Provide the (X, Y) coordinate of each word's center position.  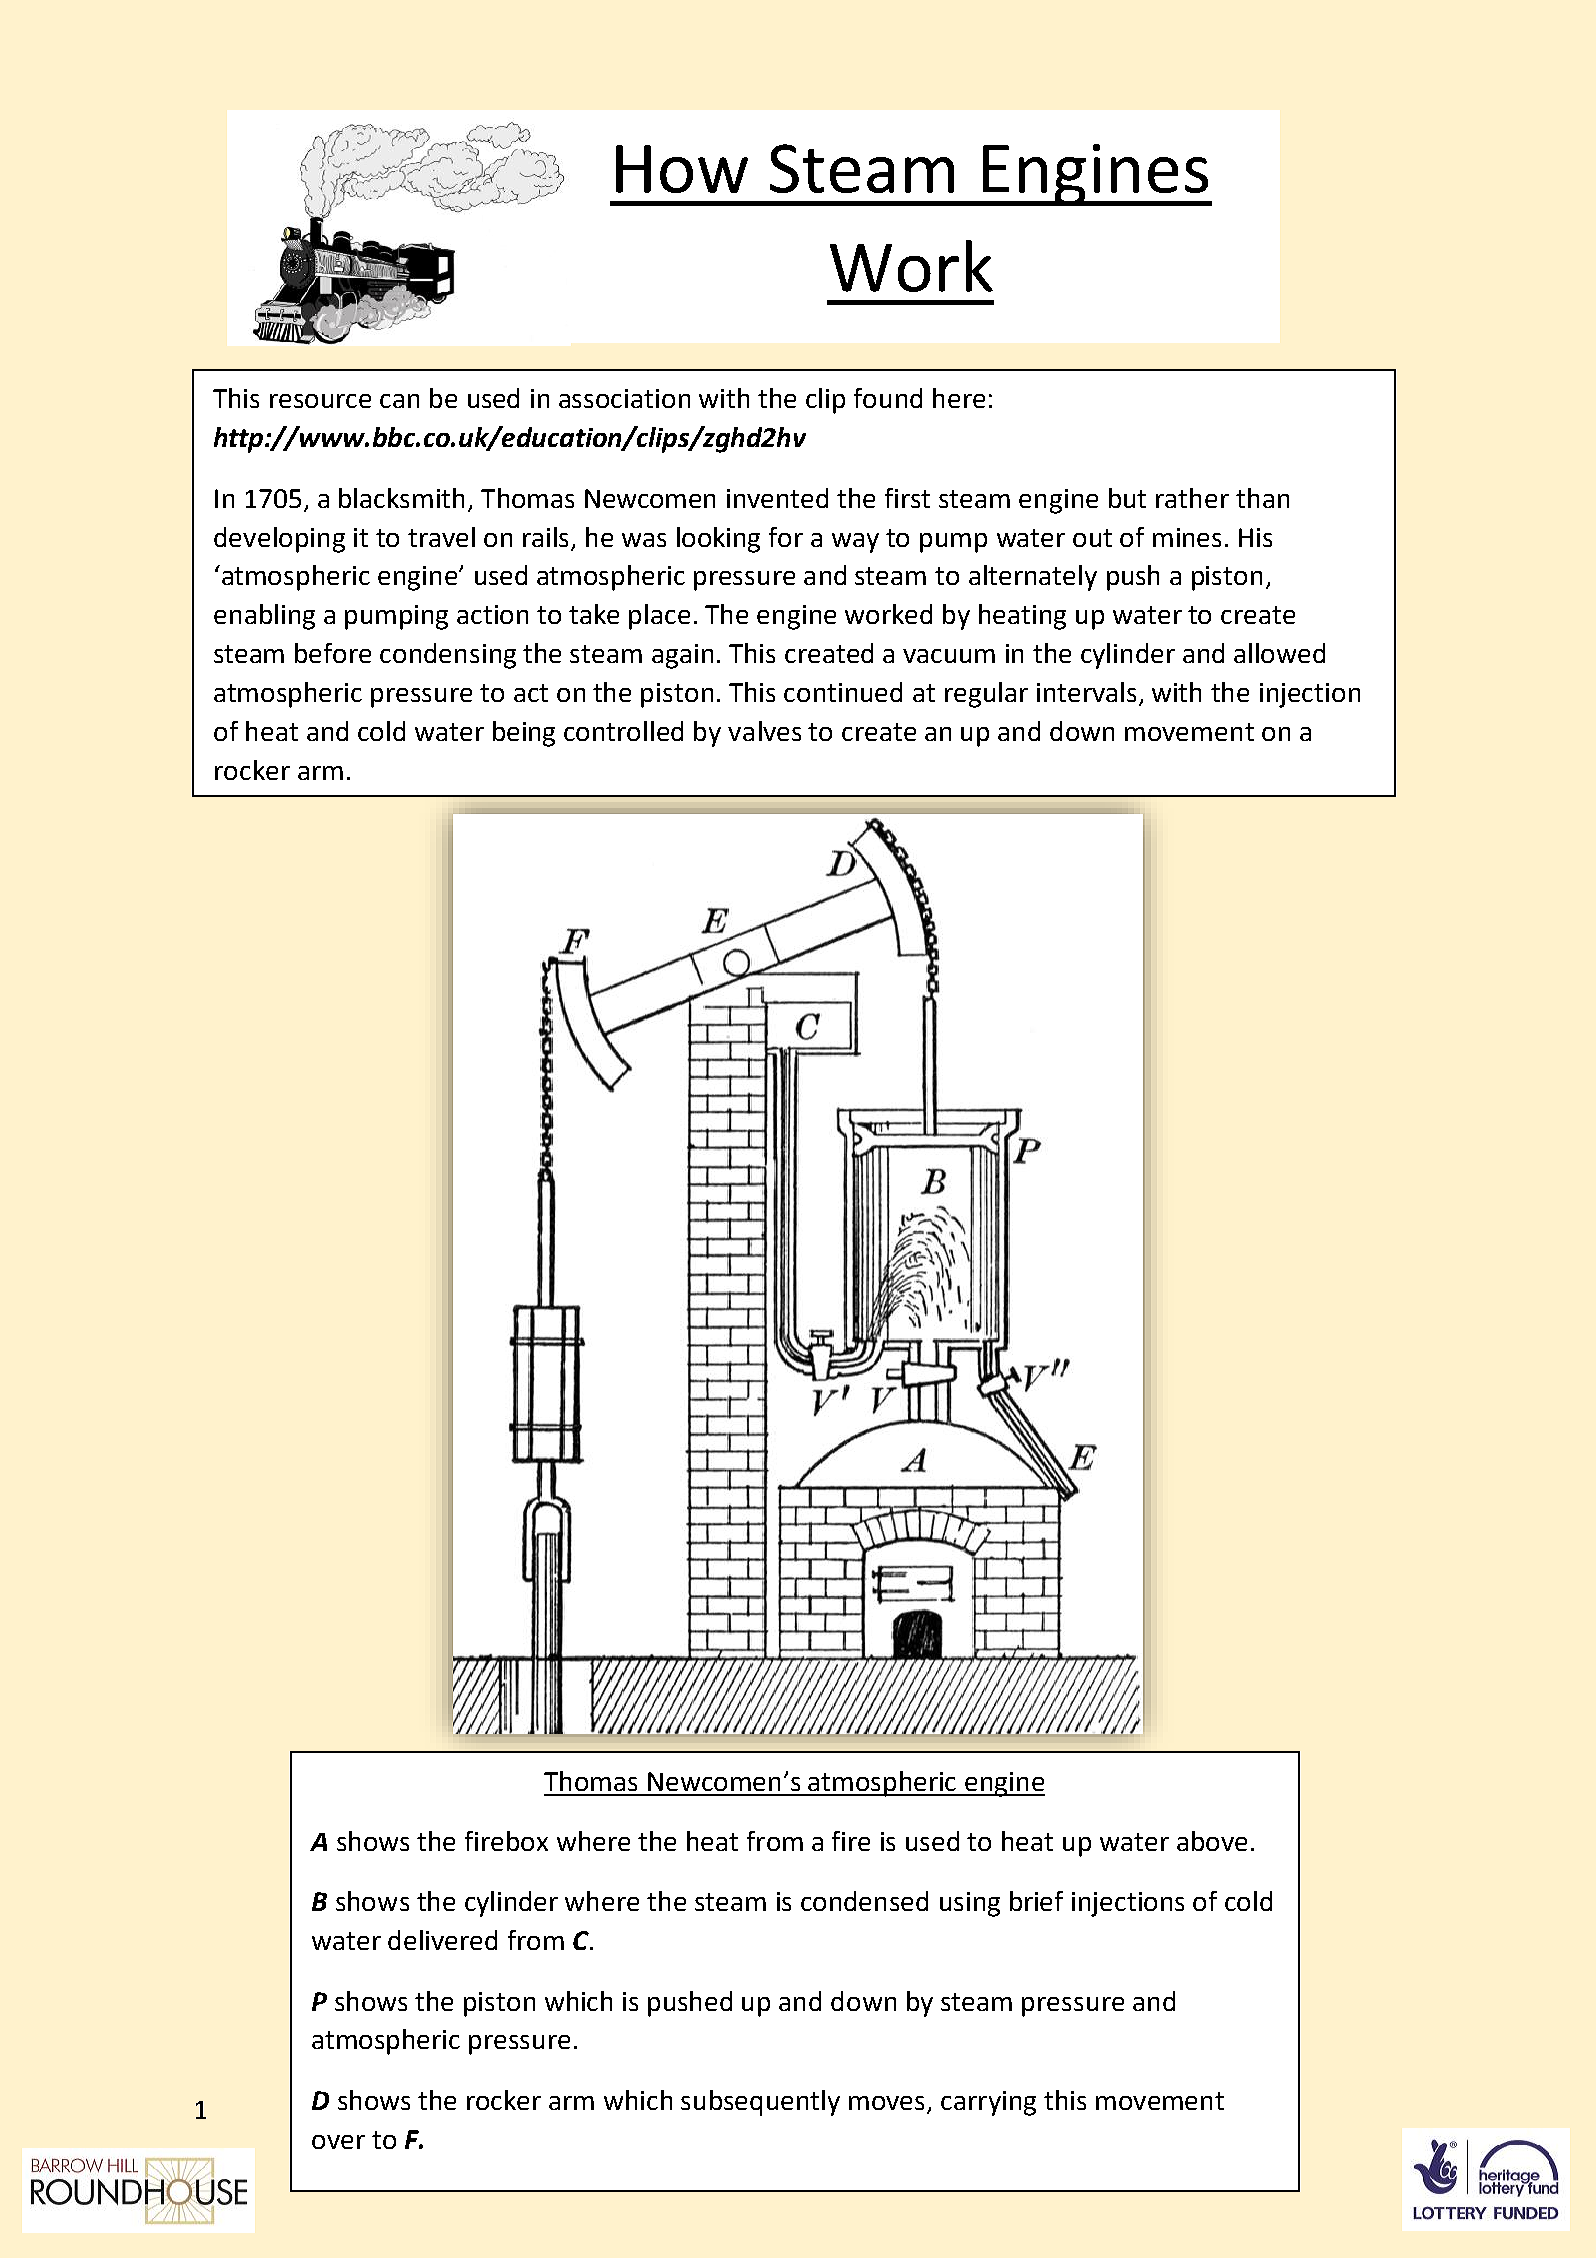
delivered (442, 1940)
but (1127, 498)
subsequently (760, 2103)
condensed (864, 1901)
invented (777, 498)
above (1212, 1841)
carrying (988, 2103)
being (524, 734)
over (338, 2142)
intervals (1086, 692)
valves (764, 731)
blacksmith (401, 498)
